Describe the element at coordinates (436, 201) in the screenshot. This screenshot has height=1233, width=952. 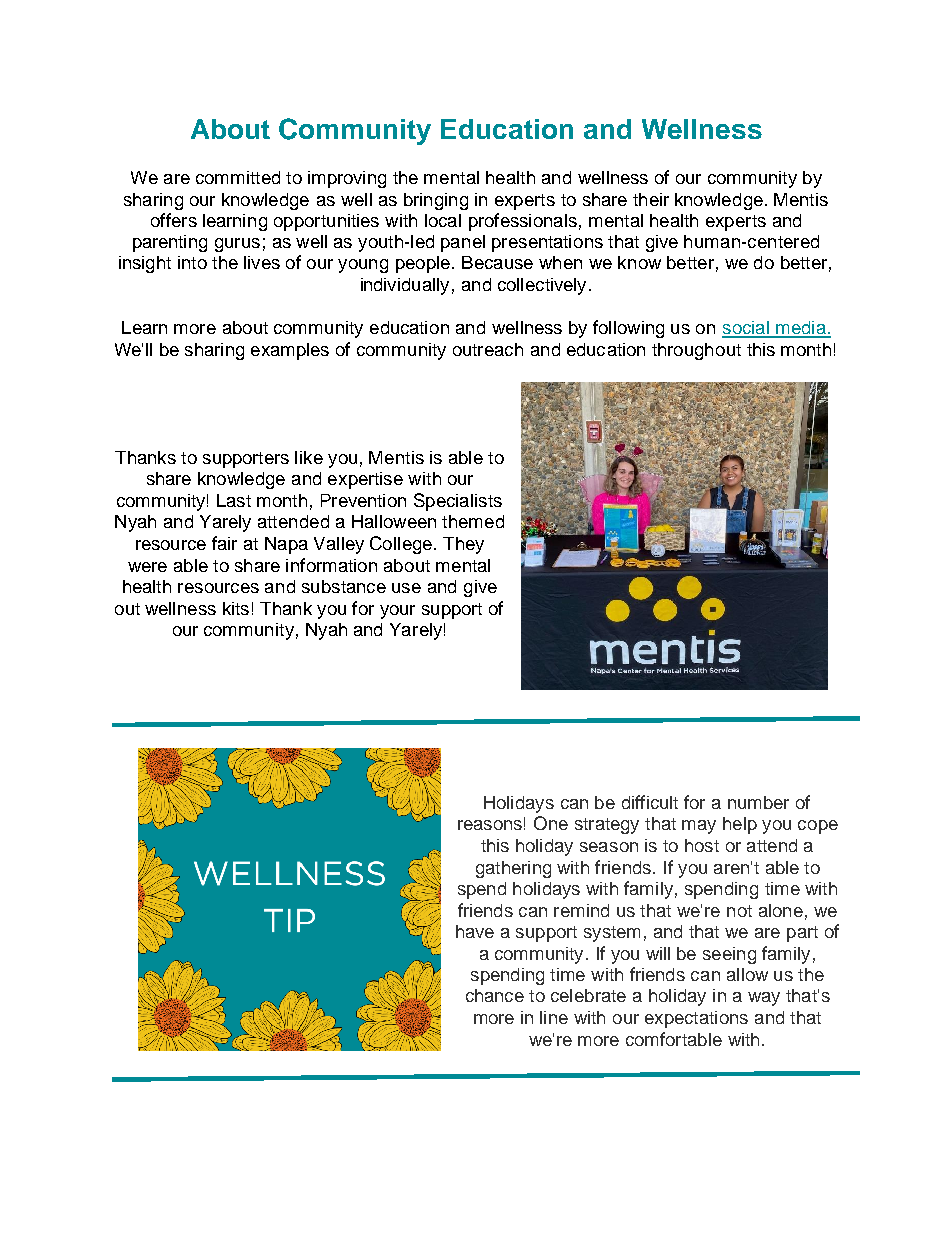
I see `bringing` at that location.
